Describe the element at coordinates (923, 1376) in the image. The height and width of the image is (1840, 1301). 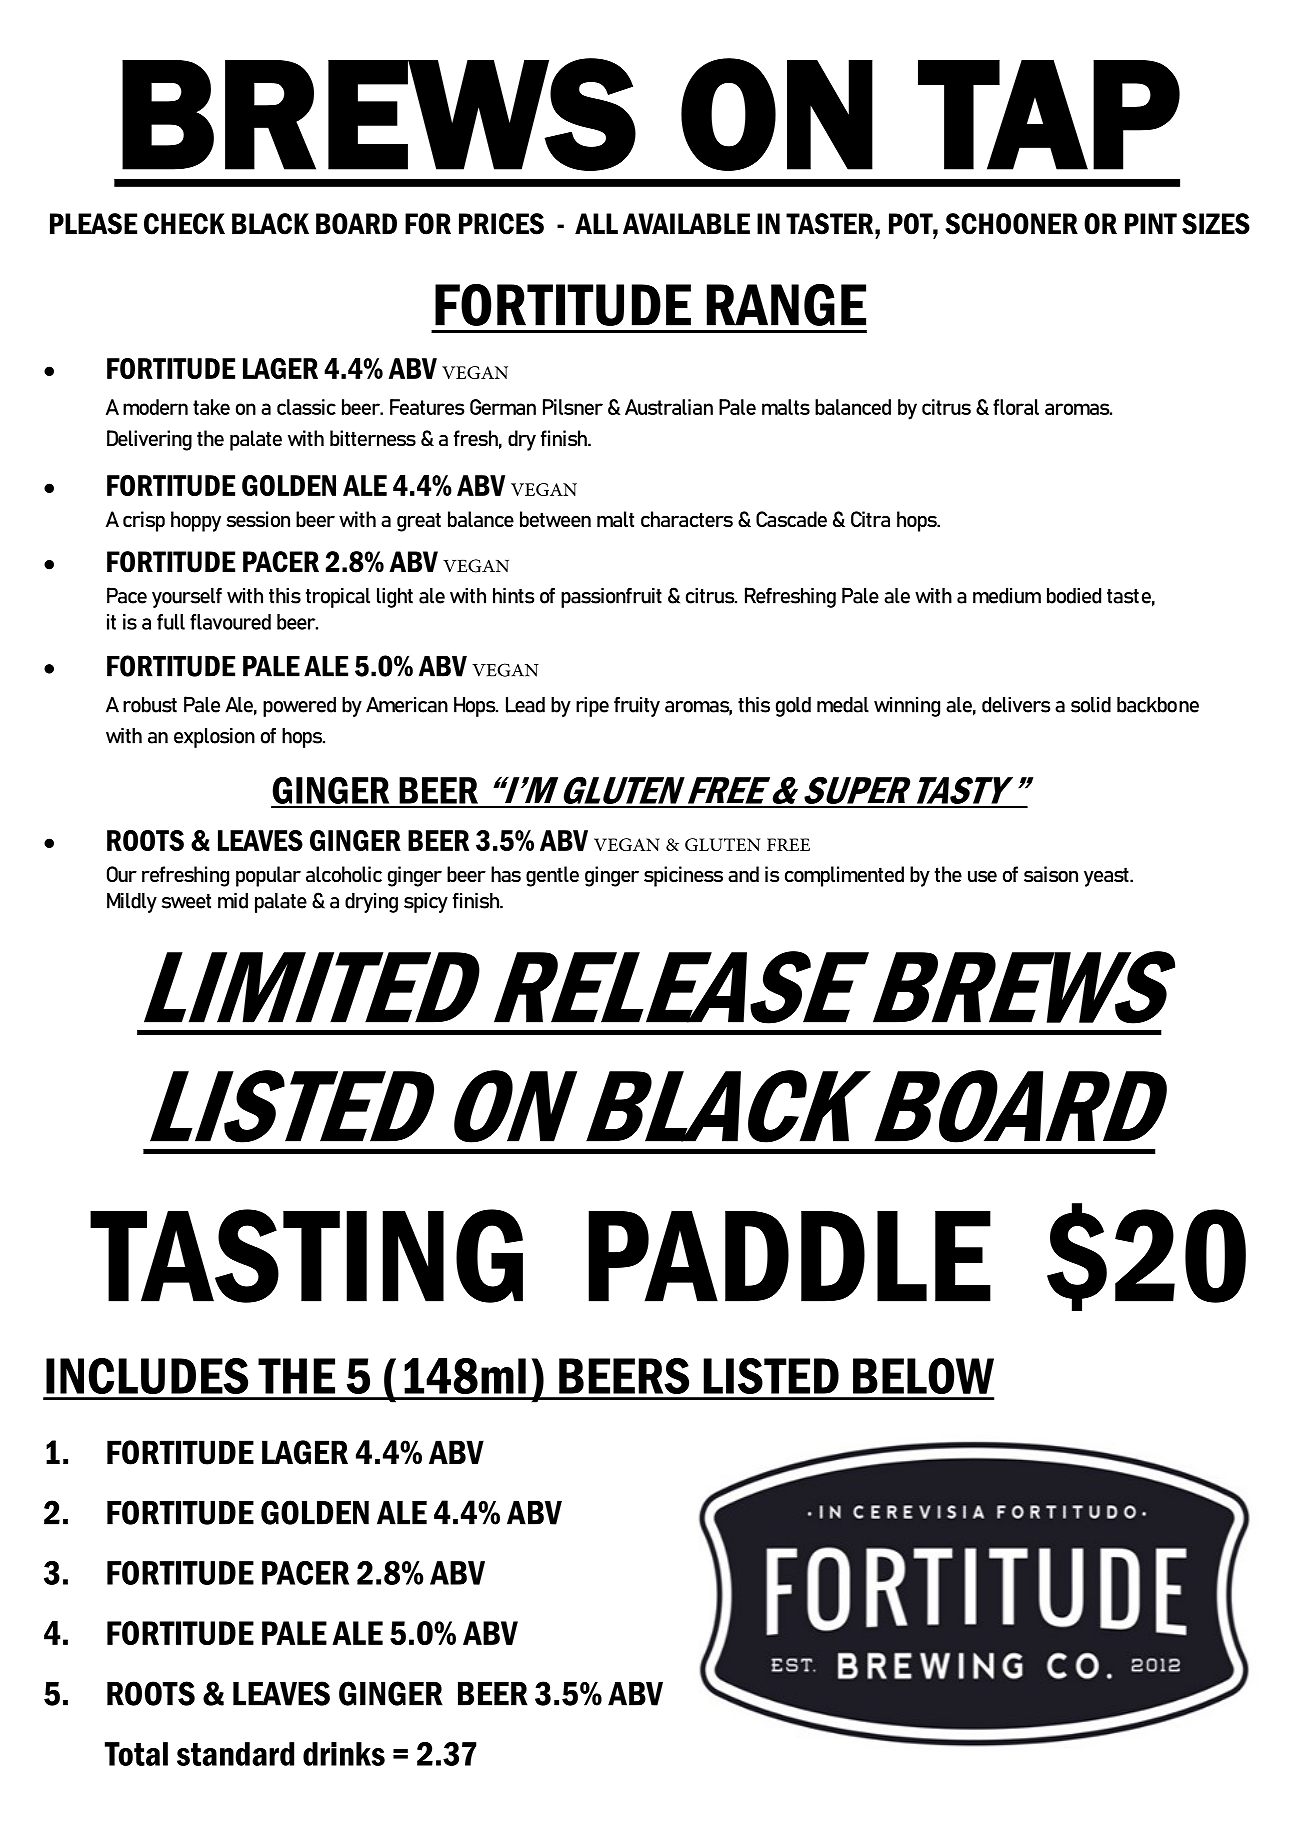
I see `BELOW` at that location.
